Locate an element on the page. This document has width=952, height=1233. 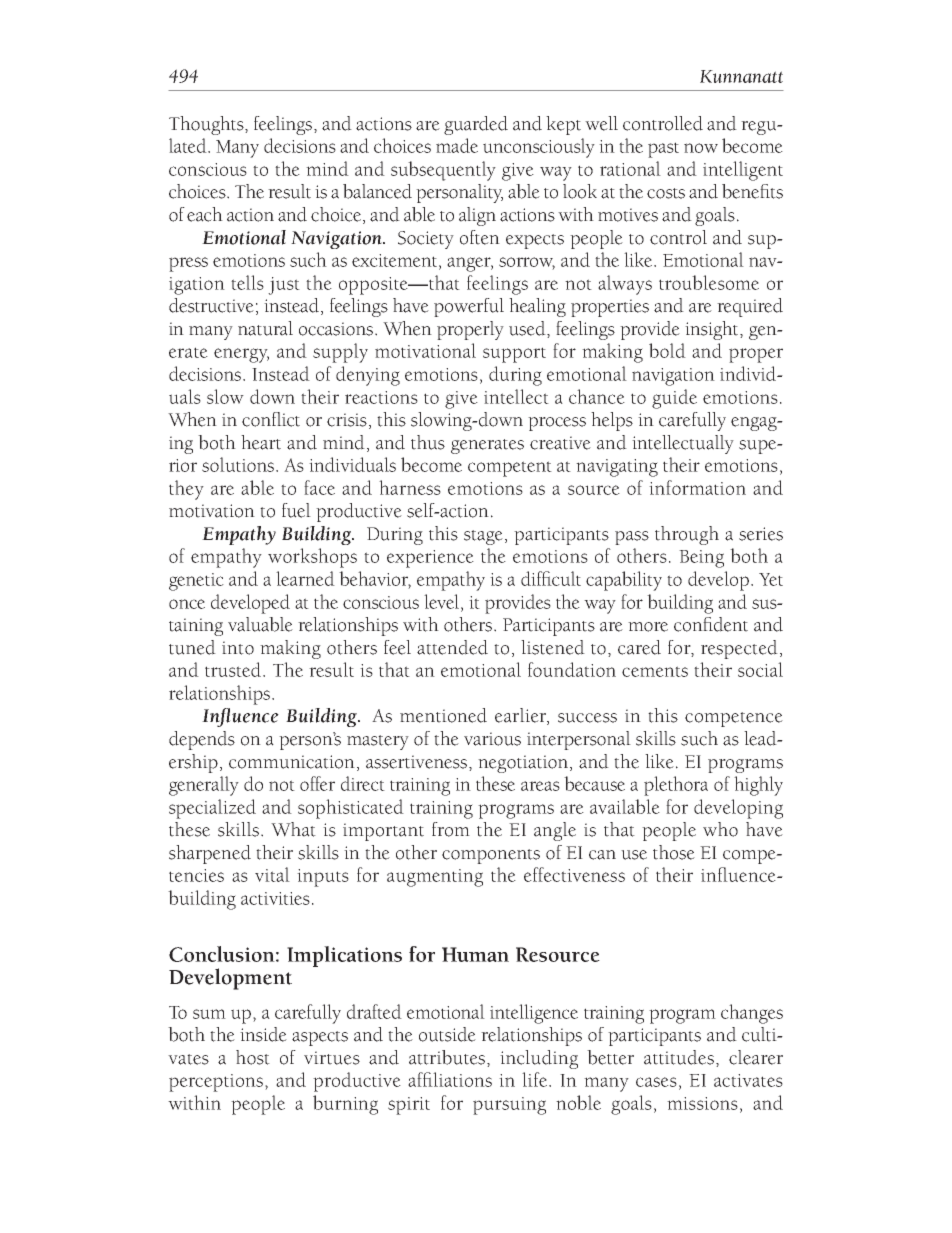
who is located at coordinates (720, 829).
